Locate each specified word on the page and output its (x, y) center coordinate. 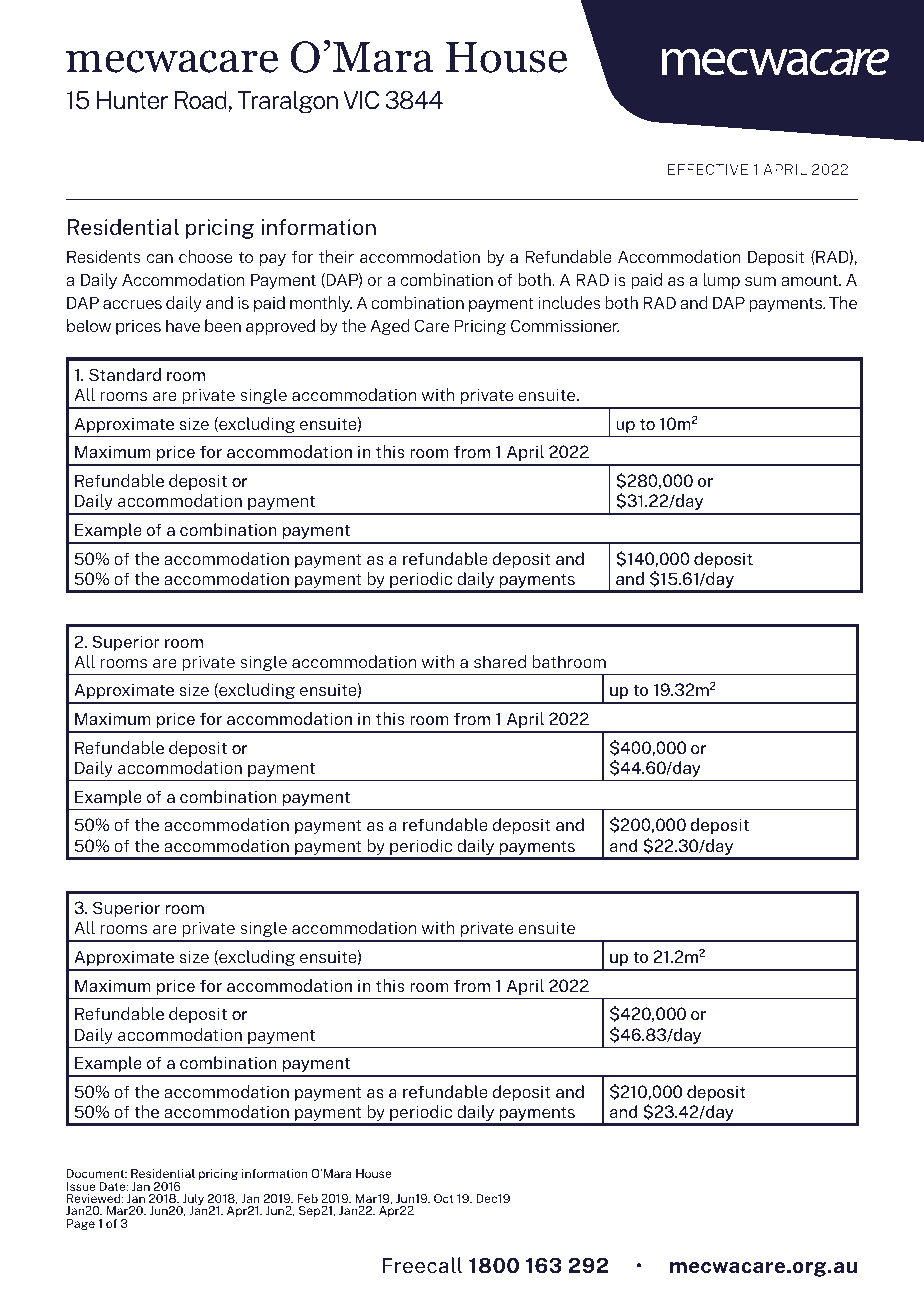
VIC (361, 100)
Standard (125, 374)
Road (201, 100)
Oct (444, 1198)
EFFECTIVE (708, 169)
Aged (390, 327)
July (192, 1201)
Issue (81, 1186)
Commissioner (565, 325)
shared (500, 661)
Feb (307, 1198)
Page (81, 1224)
